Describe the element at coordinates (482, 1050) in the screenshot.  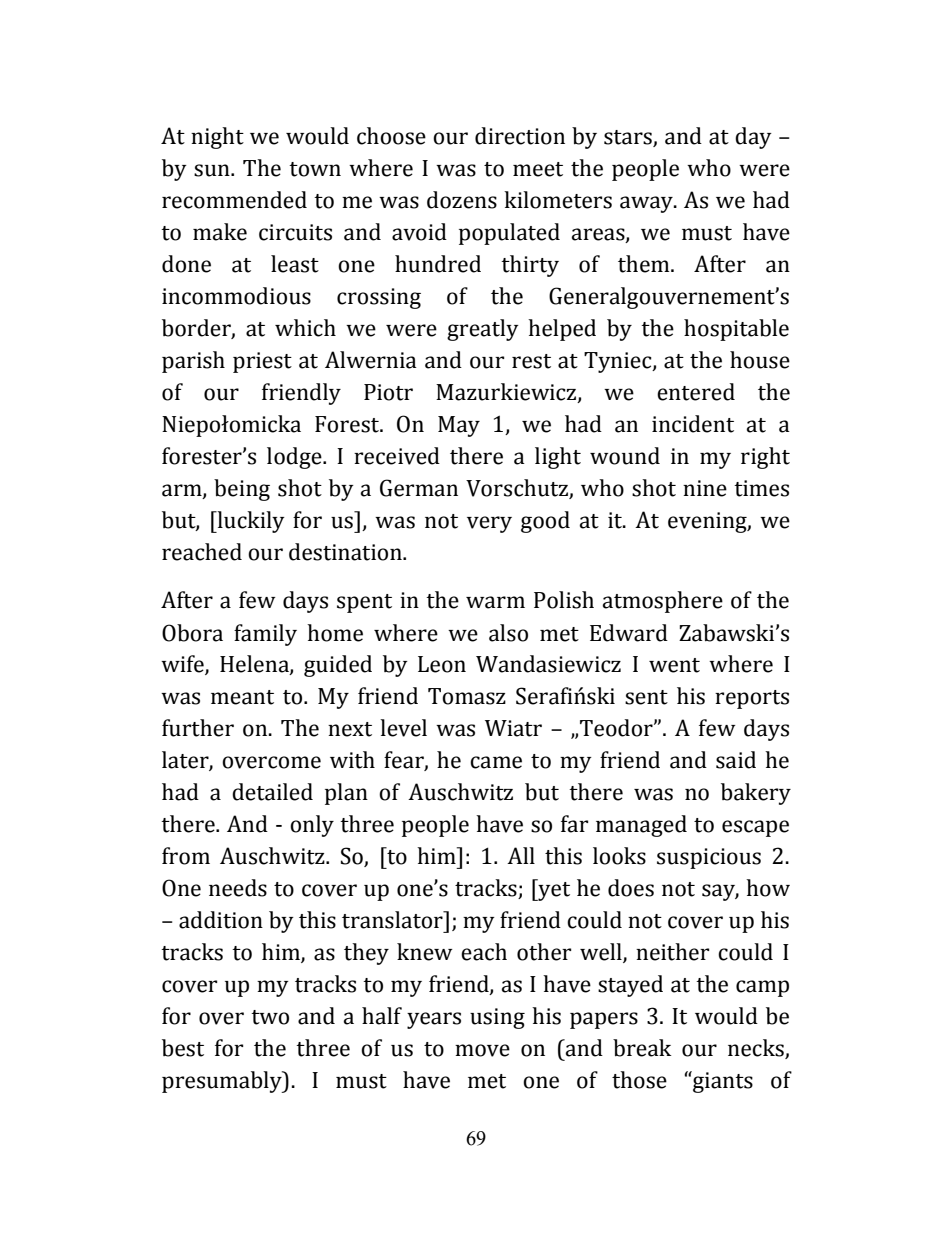
I see `move` at that location.
